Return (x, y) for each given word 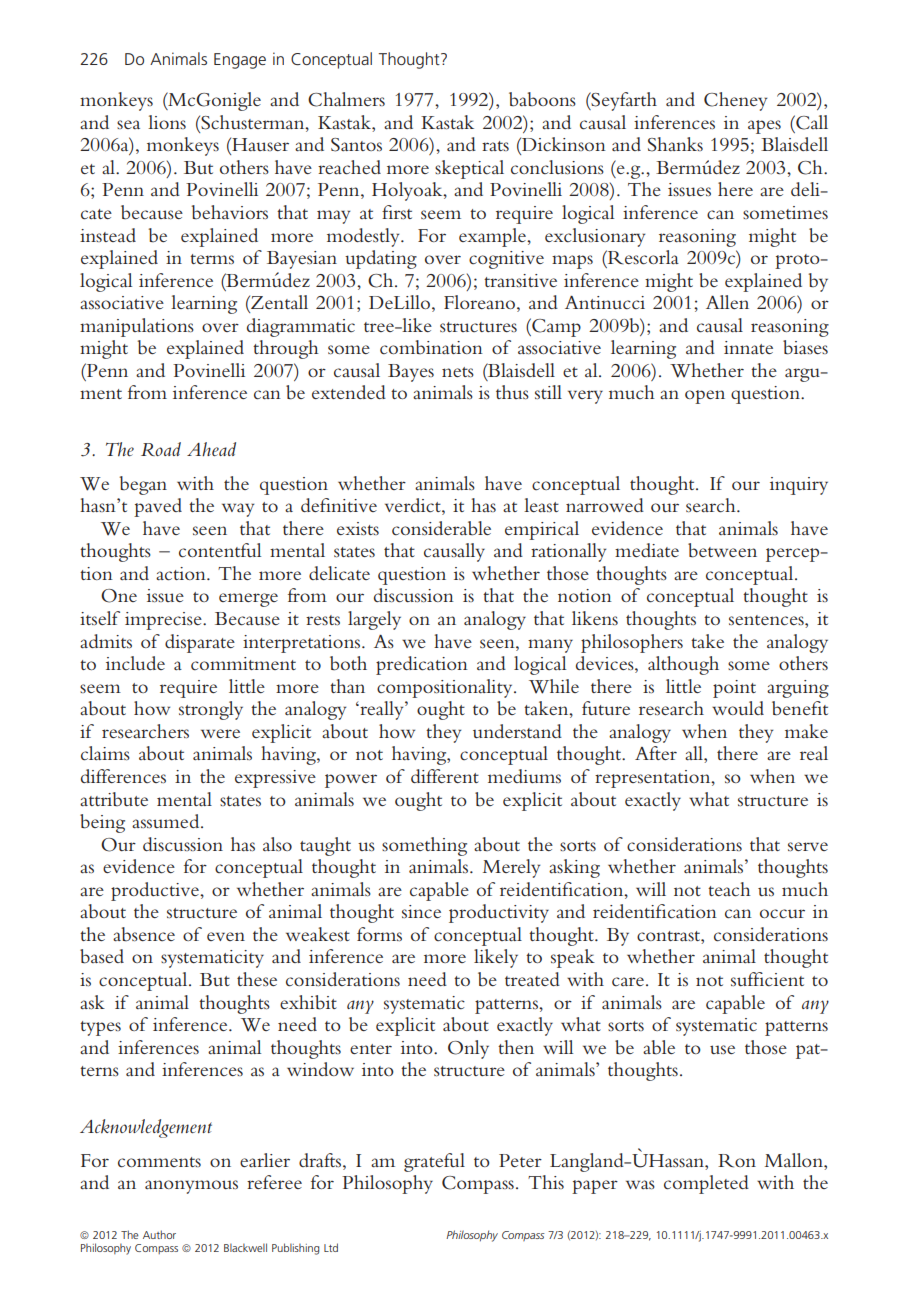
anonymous (191, 1187)
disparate (200, 643)
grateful (434, 1162)
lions (167, 122)
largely (374, 620)
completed (706, 1184)
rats (495, 146)
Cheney (735, 101)
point (734, 689)
